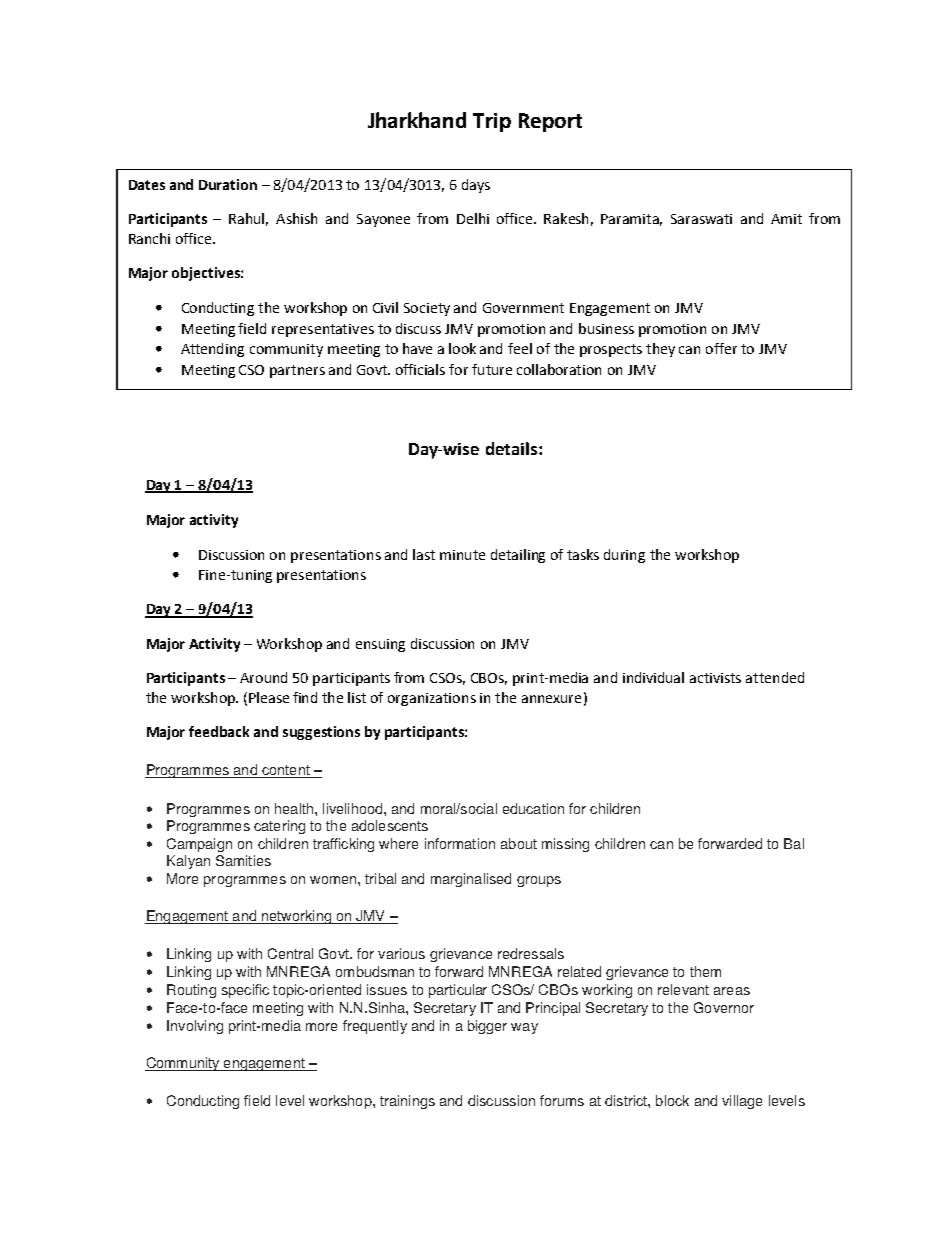  Describe the element at coordinates (460, 843) in the screenshot. I see `information` at that location.
